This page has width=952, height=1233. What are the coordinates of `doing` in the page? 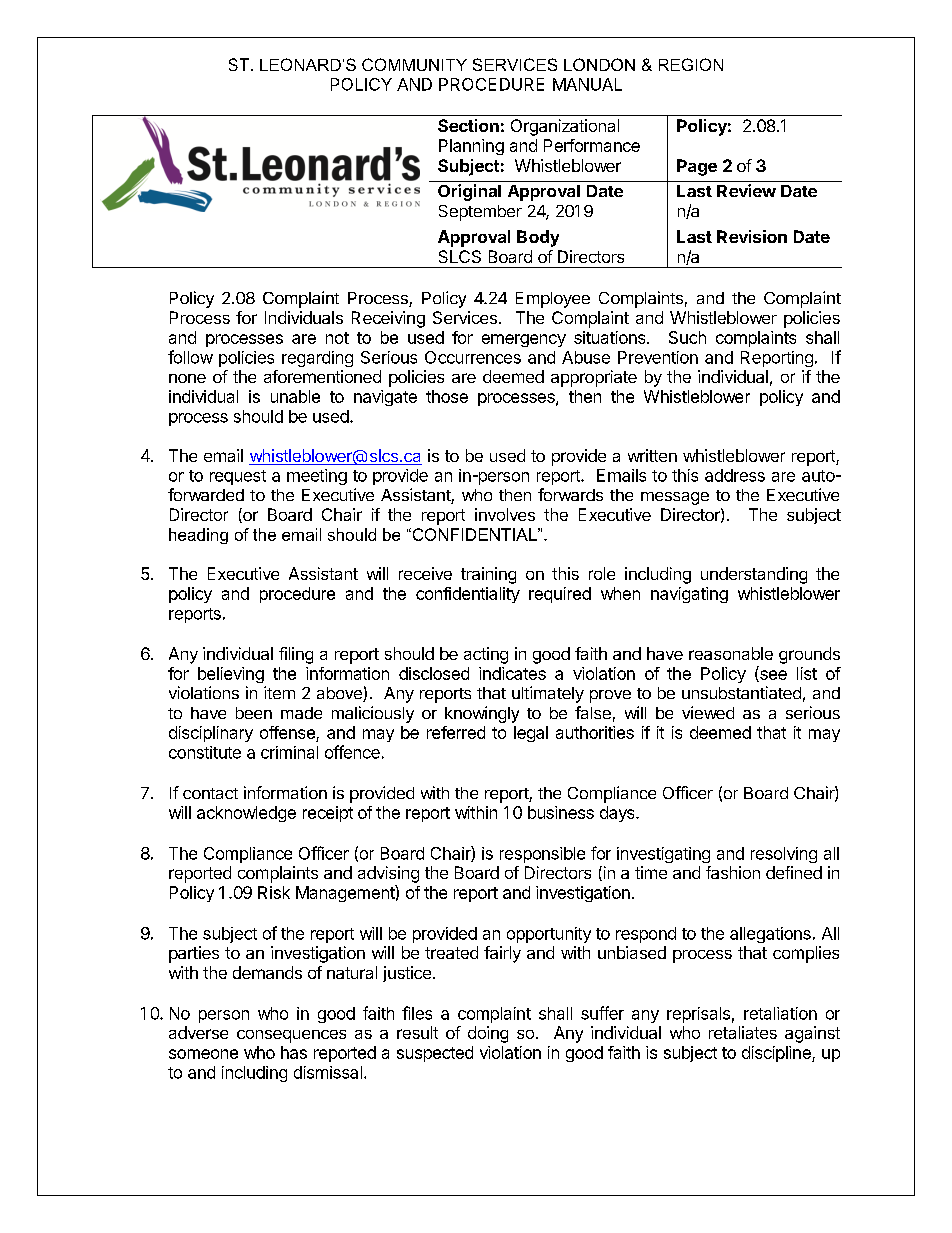 It's located at (488, 1034).
